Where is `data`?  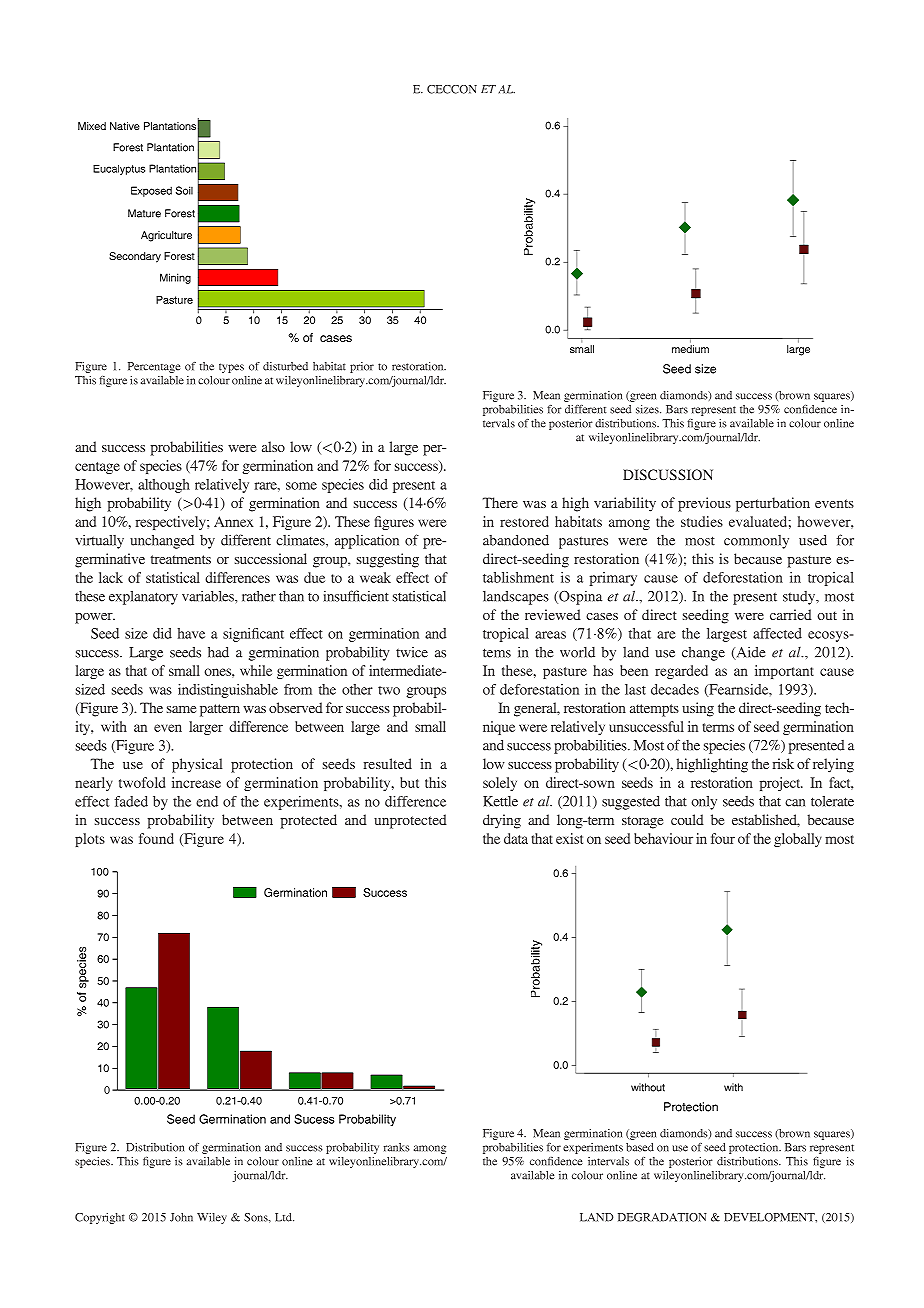
data is located at coordinates (516, 838).
